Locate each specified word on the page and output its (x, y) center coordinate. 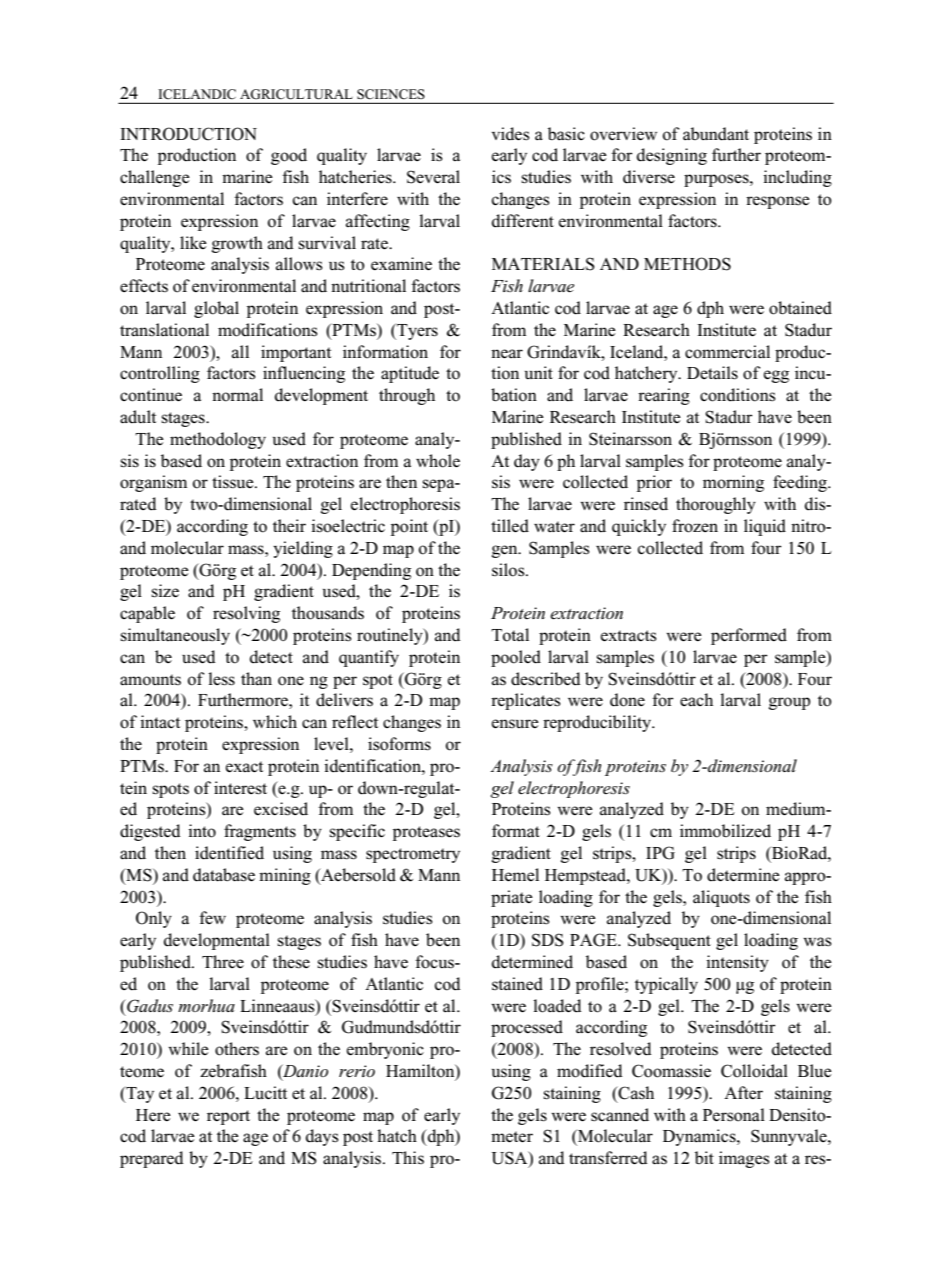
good (289, 156)
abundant (716, 134)
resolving (246, 614)
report (228, 1117)
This (408, 1157)
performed (749, 636)
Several (433, 177)
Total (510, 635)
